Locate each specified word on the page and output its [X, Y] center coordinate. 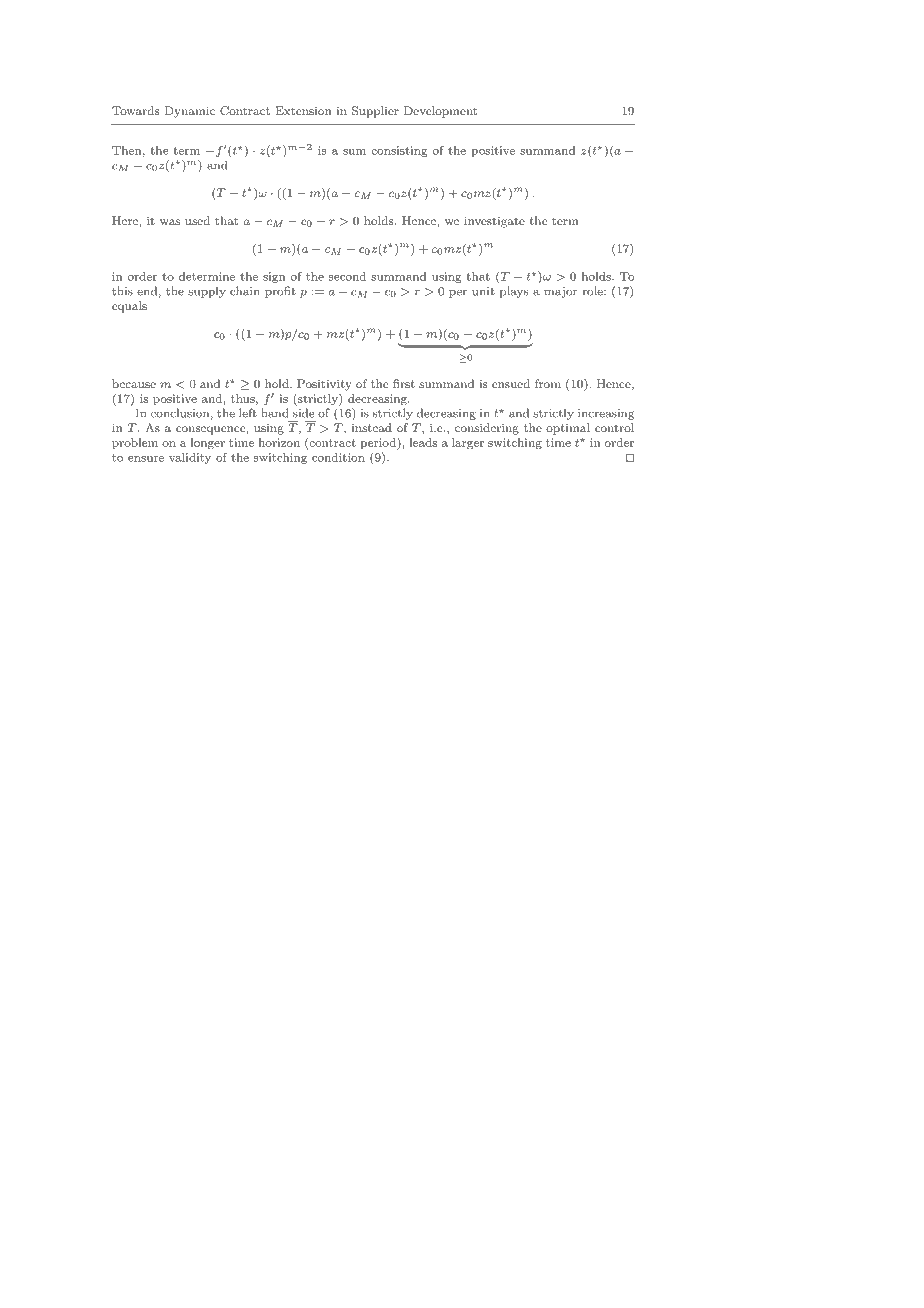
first [404, 383]
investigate [494, 222]
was [170, 222]
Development [440, 112]
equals [129, 307]
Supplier [375, 112]
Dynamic [190, 112]
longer [207, 444]
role [593, 291]
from [548, 383]
